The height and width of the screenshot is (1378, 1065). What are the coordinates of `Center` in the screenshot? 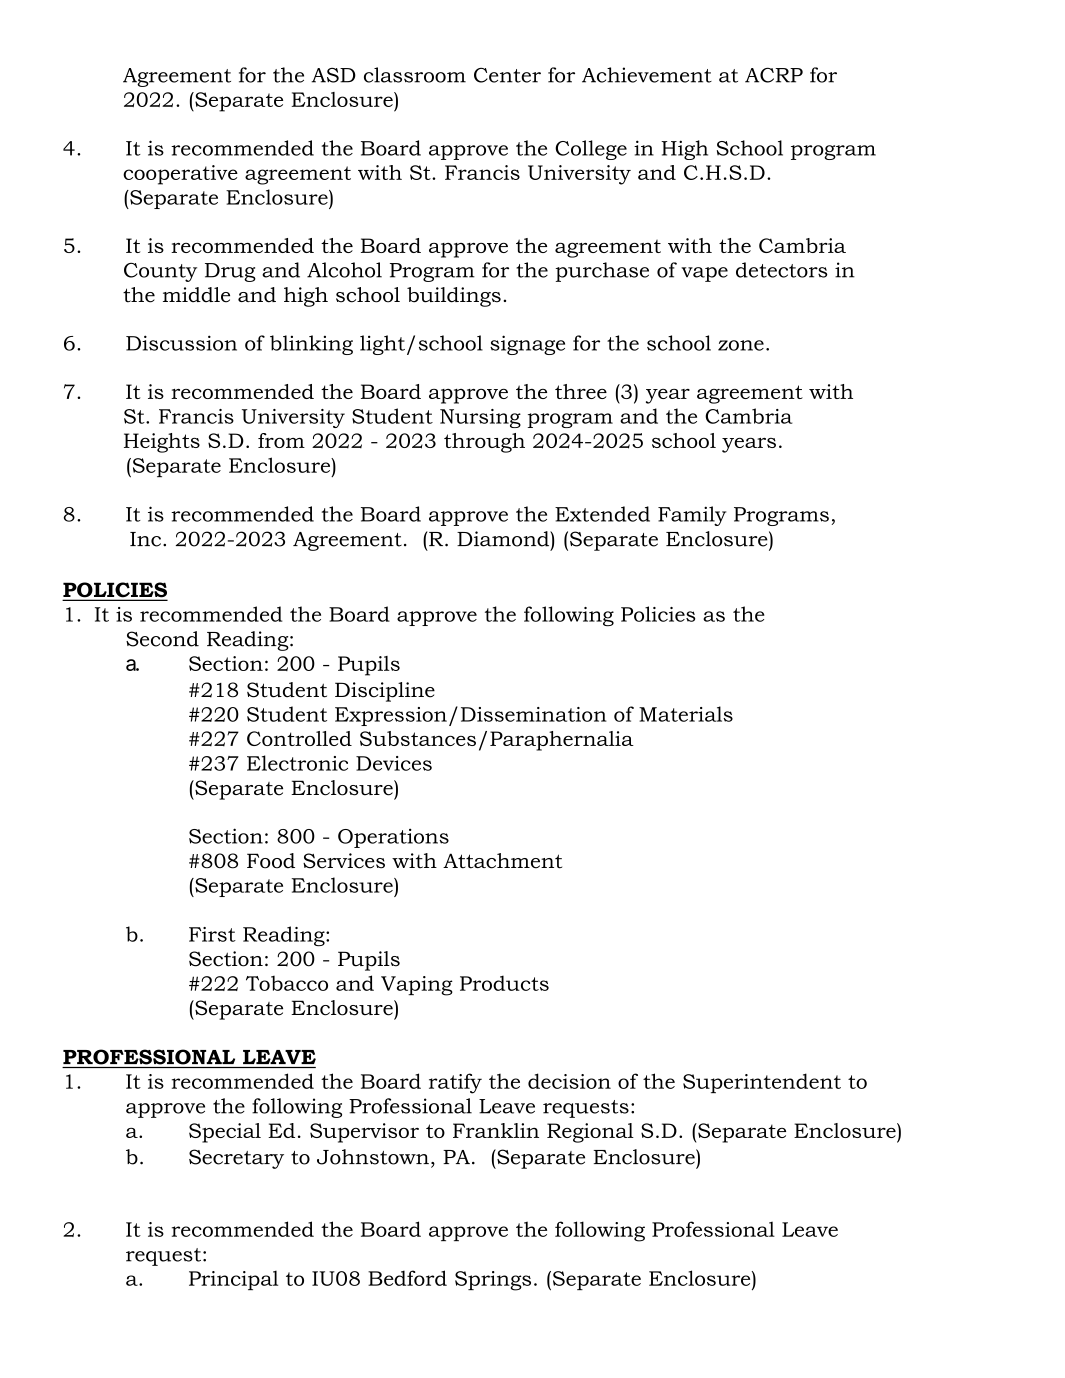 It's located at (507, 75).
